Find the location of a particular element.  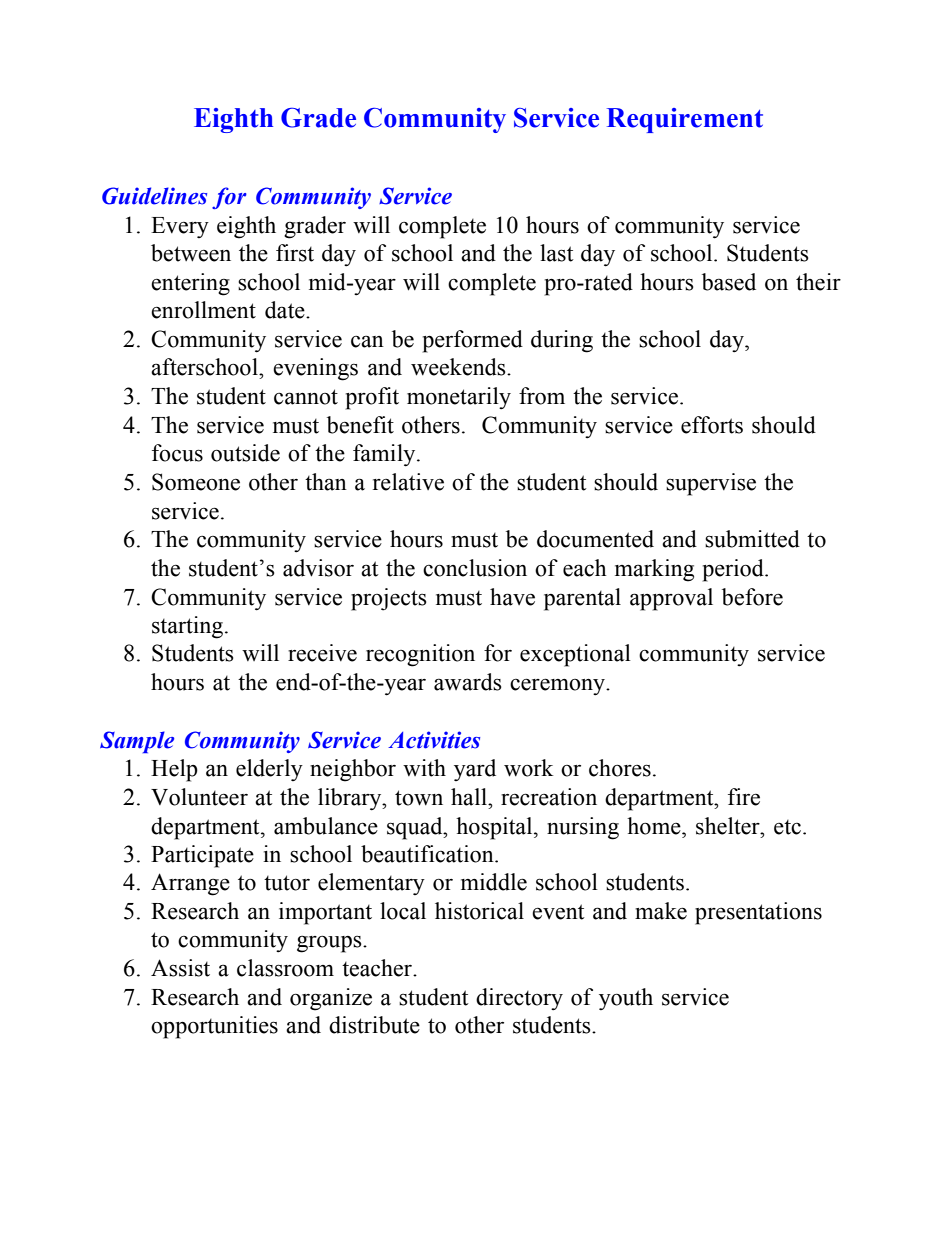

efforts is located at coordinates (712, 425).
